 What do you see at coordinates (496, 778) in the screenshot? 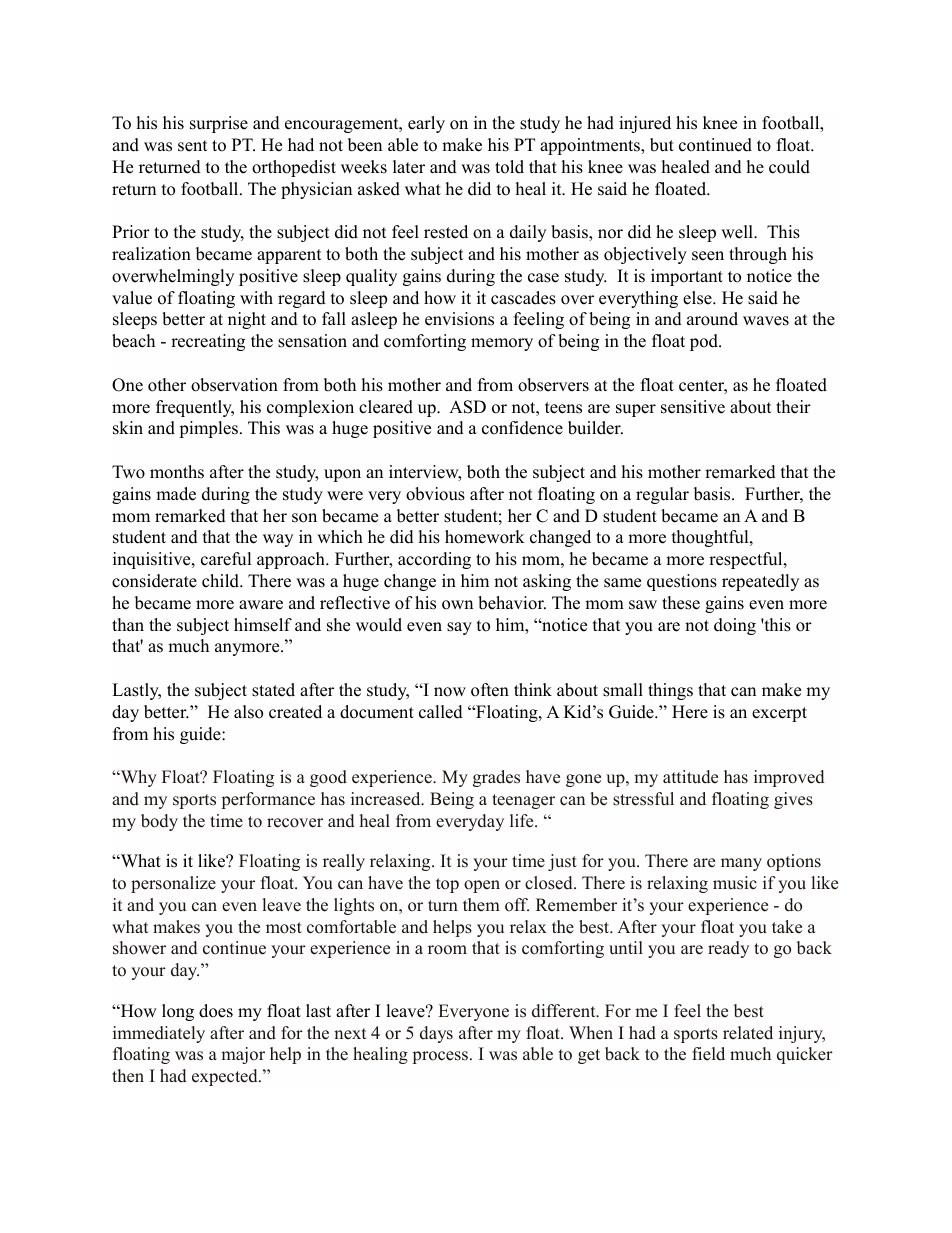
I see `grades` at bounding box center [496, 778].
